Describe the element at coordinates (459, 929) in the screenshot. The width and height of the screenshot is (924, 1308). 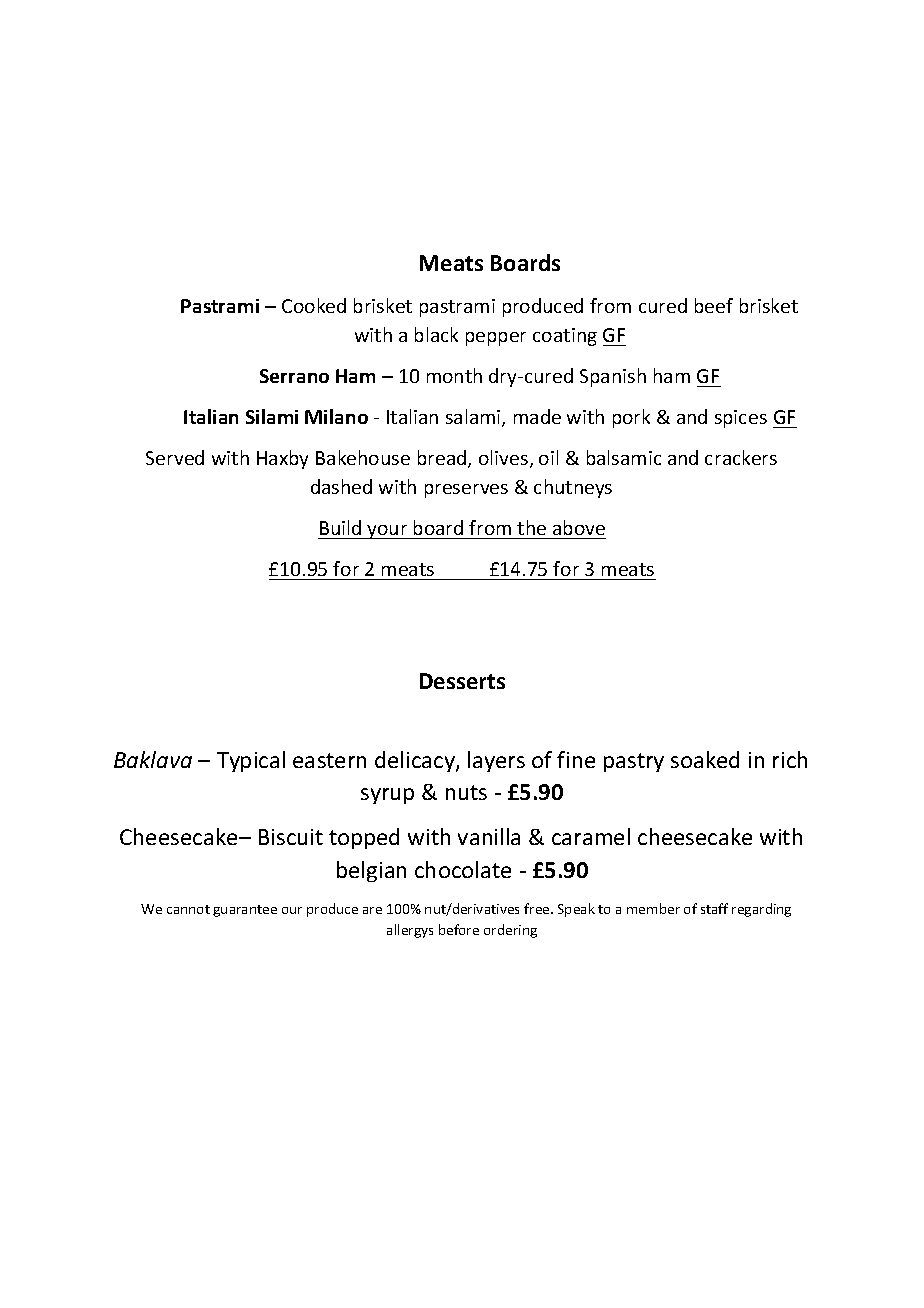
I see `before` at that location.
